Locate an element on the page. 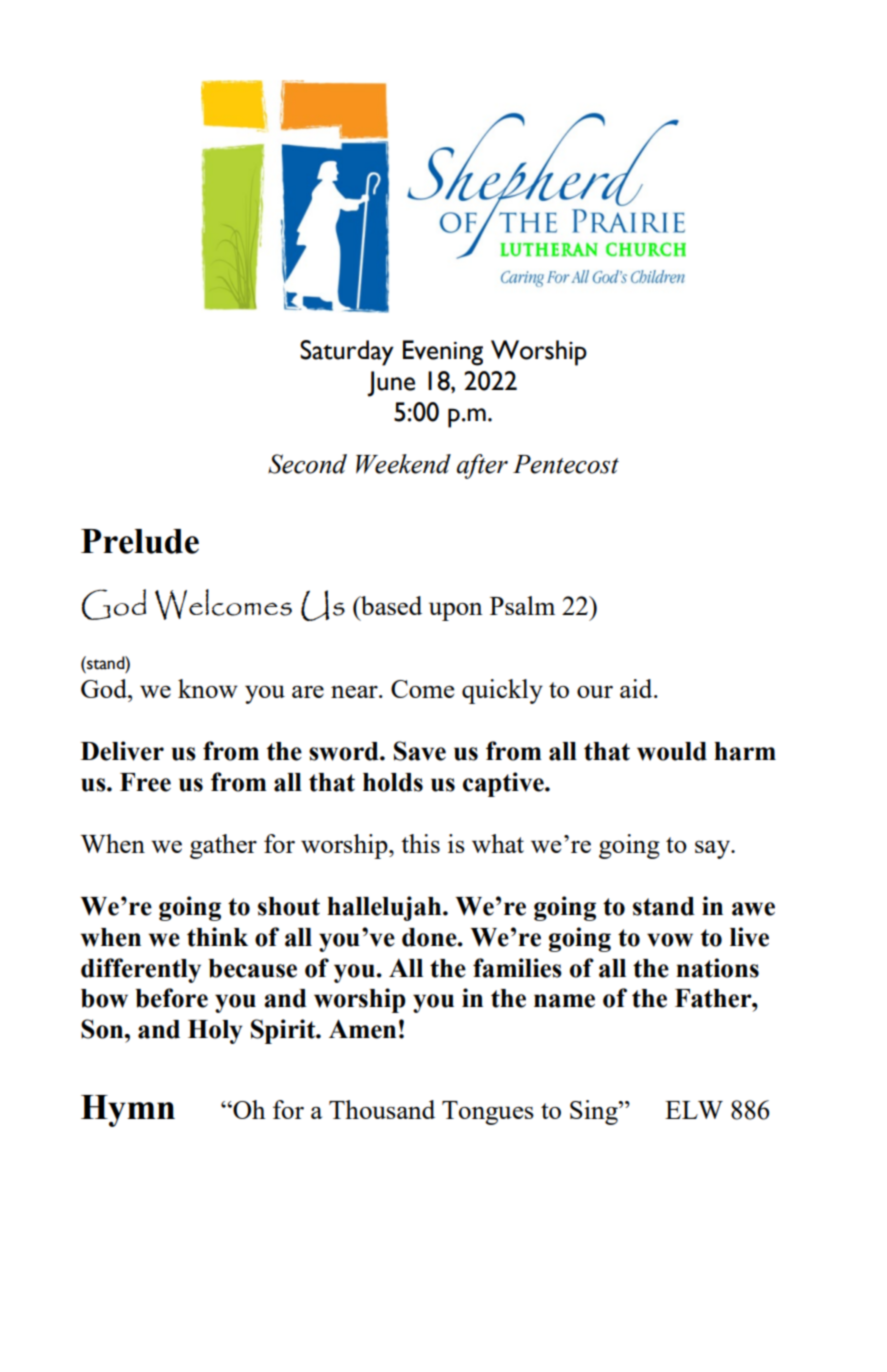 The width and height of the document is (887, 1372). June is located at coordinates (391, 384).
